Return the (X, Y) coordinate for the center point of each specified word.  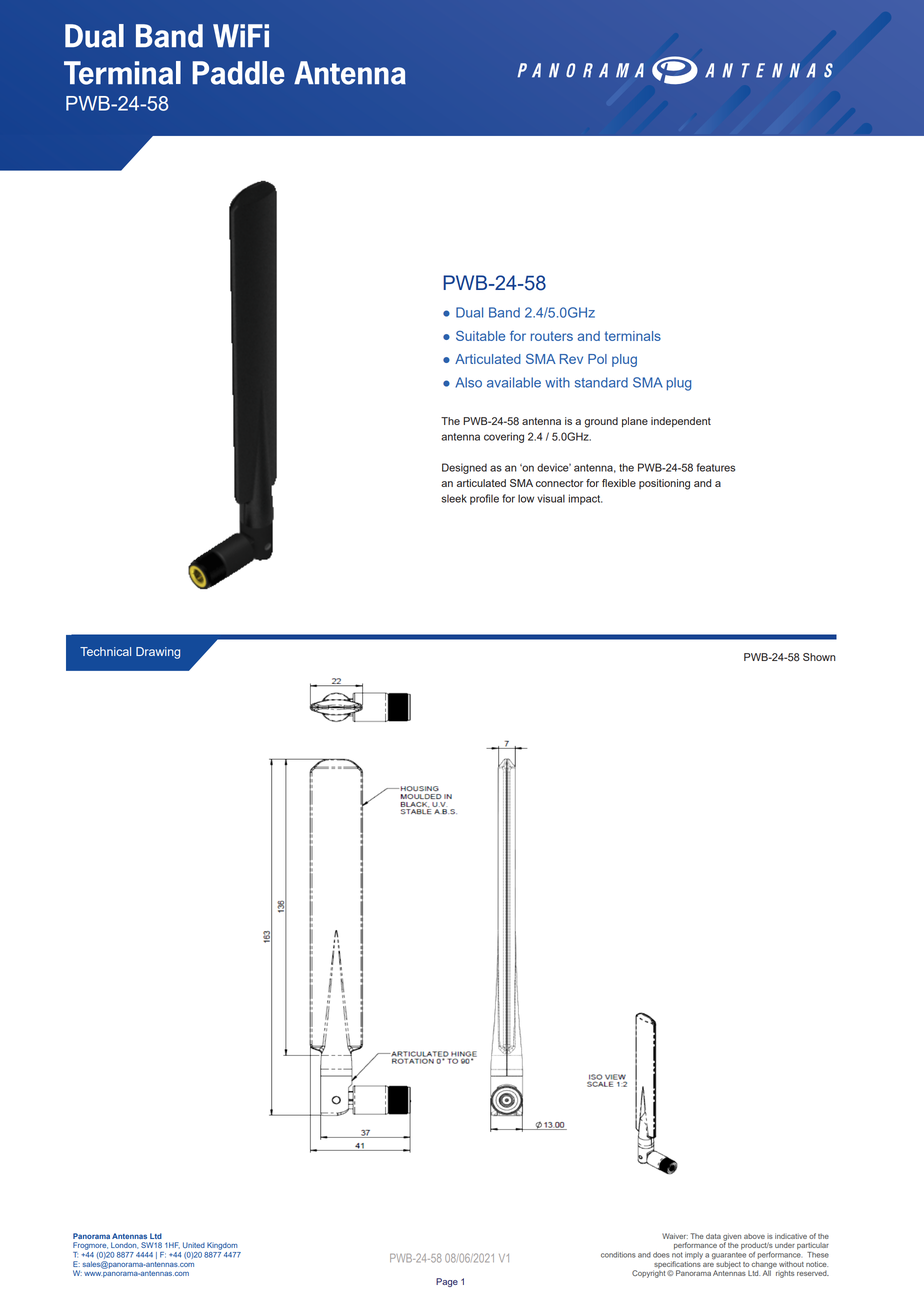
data (713, 1236)
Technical (105, 651)
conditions (618, 1255)
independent (681, 422)
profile (484, 499)
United (194, 1245)
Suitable (480, 336)
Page (447, 1282)
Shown (819, 657)
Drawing (158, 653)
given (732, 1238)
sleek (454, 498)
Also (468, 382)
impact (585, 499)
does (661, 1255)
